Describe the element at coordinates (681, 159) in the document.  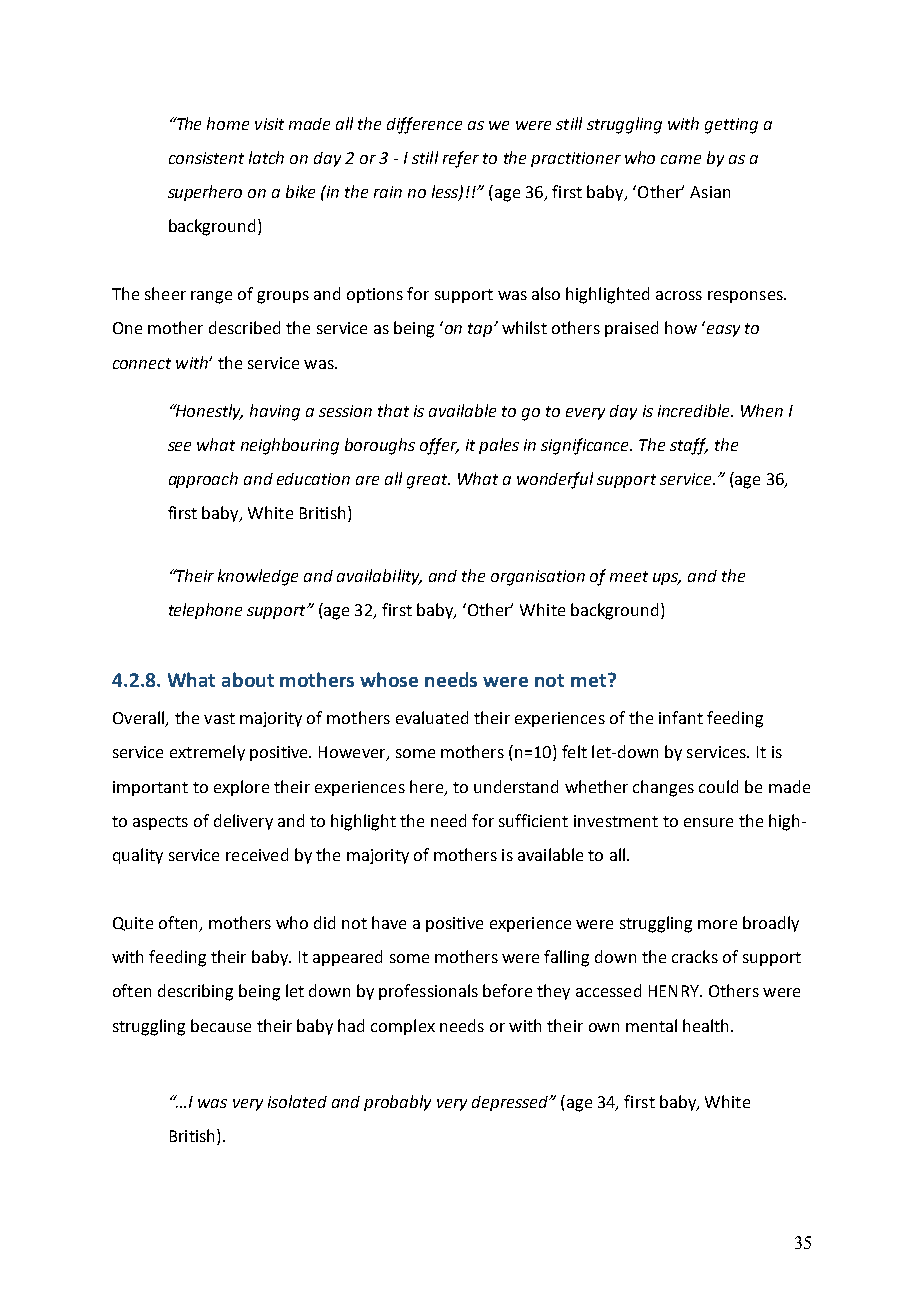
I see `came` at that location.
